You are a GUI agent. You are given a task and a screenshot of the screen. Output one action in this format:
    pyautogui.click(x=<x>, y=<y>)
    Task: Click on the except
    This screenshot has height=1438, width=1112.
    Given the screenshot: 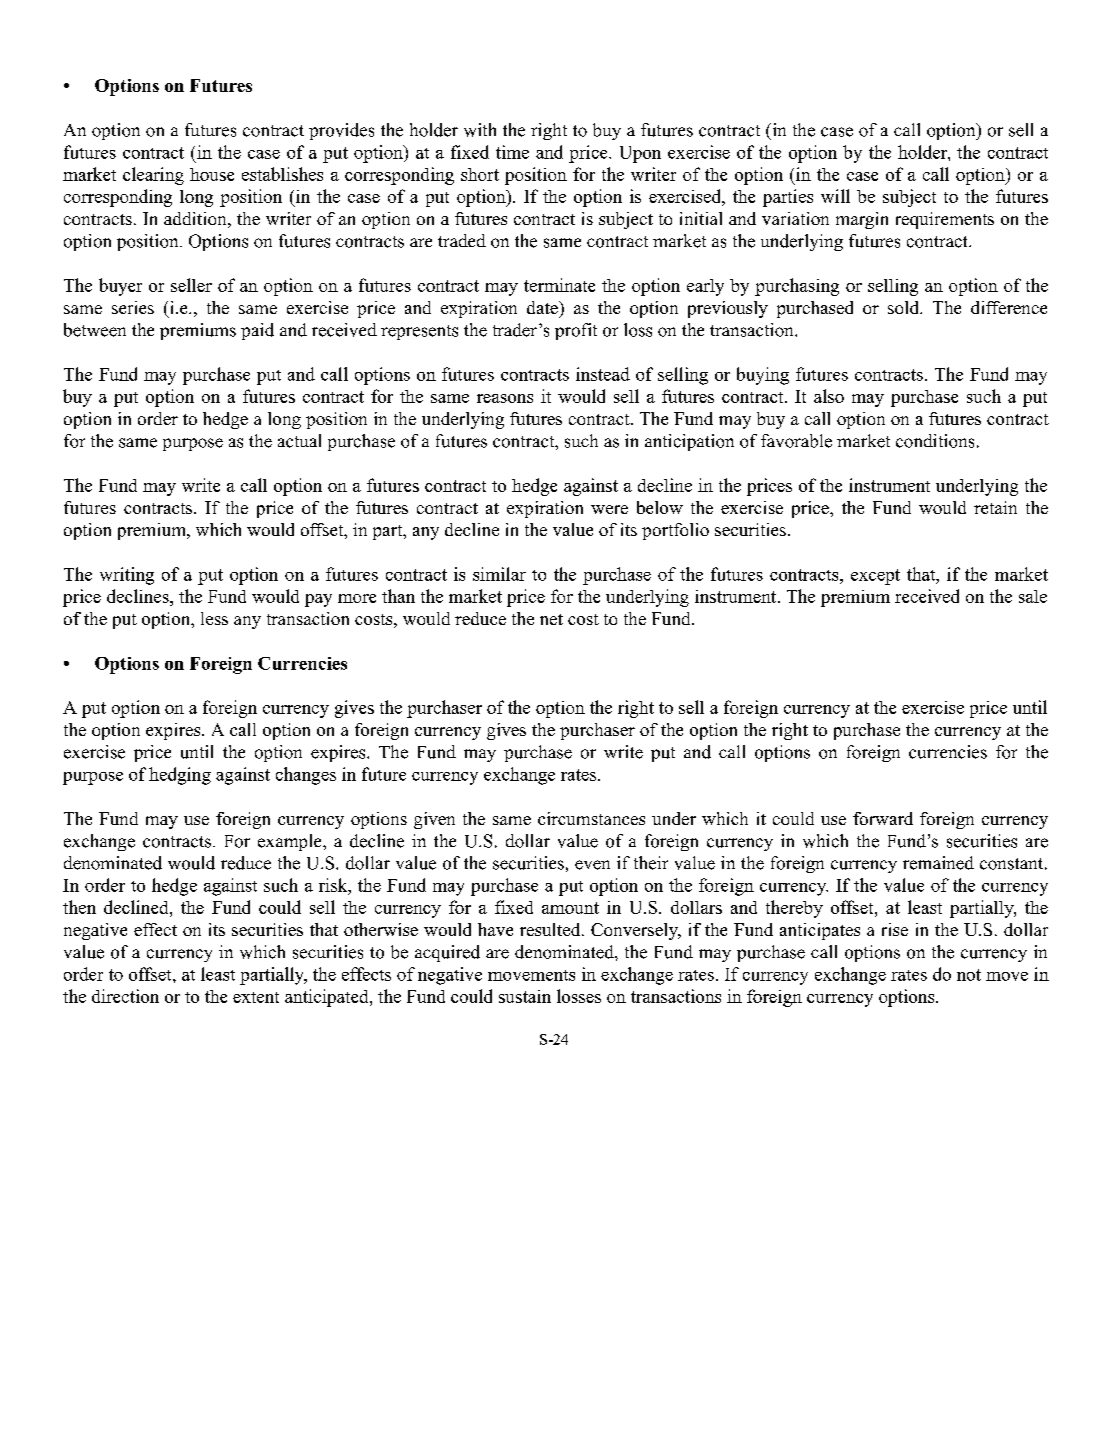 What is the action you would take?
    pyautogui.click(x=875, y=577)
